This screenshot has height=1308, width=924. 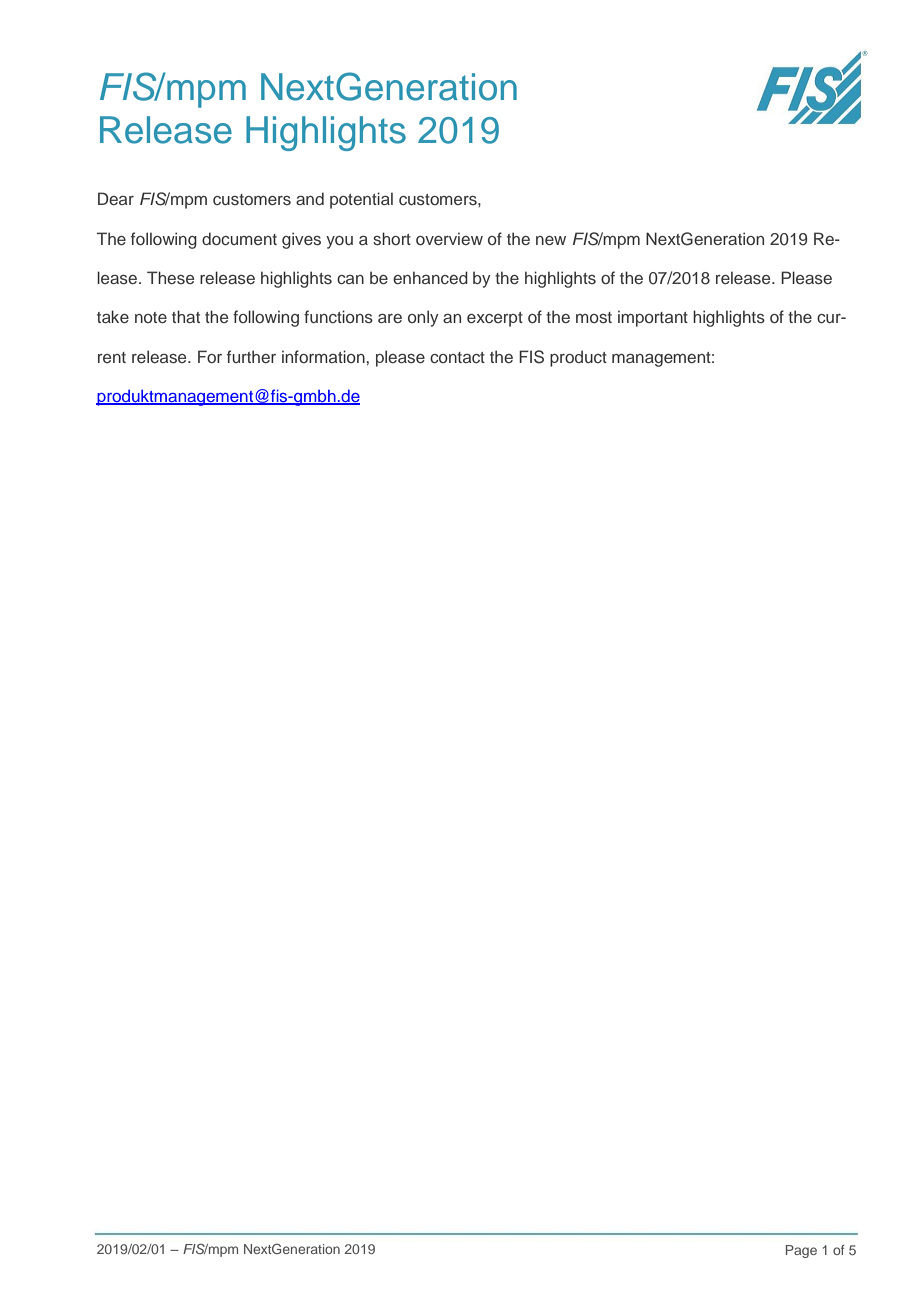 What do you see at coordinates (323, 356) in the screenshot?
I see `information` at bounding box center [323, 356].
